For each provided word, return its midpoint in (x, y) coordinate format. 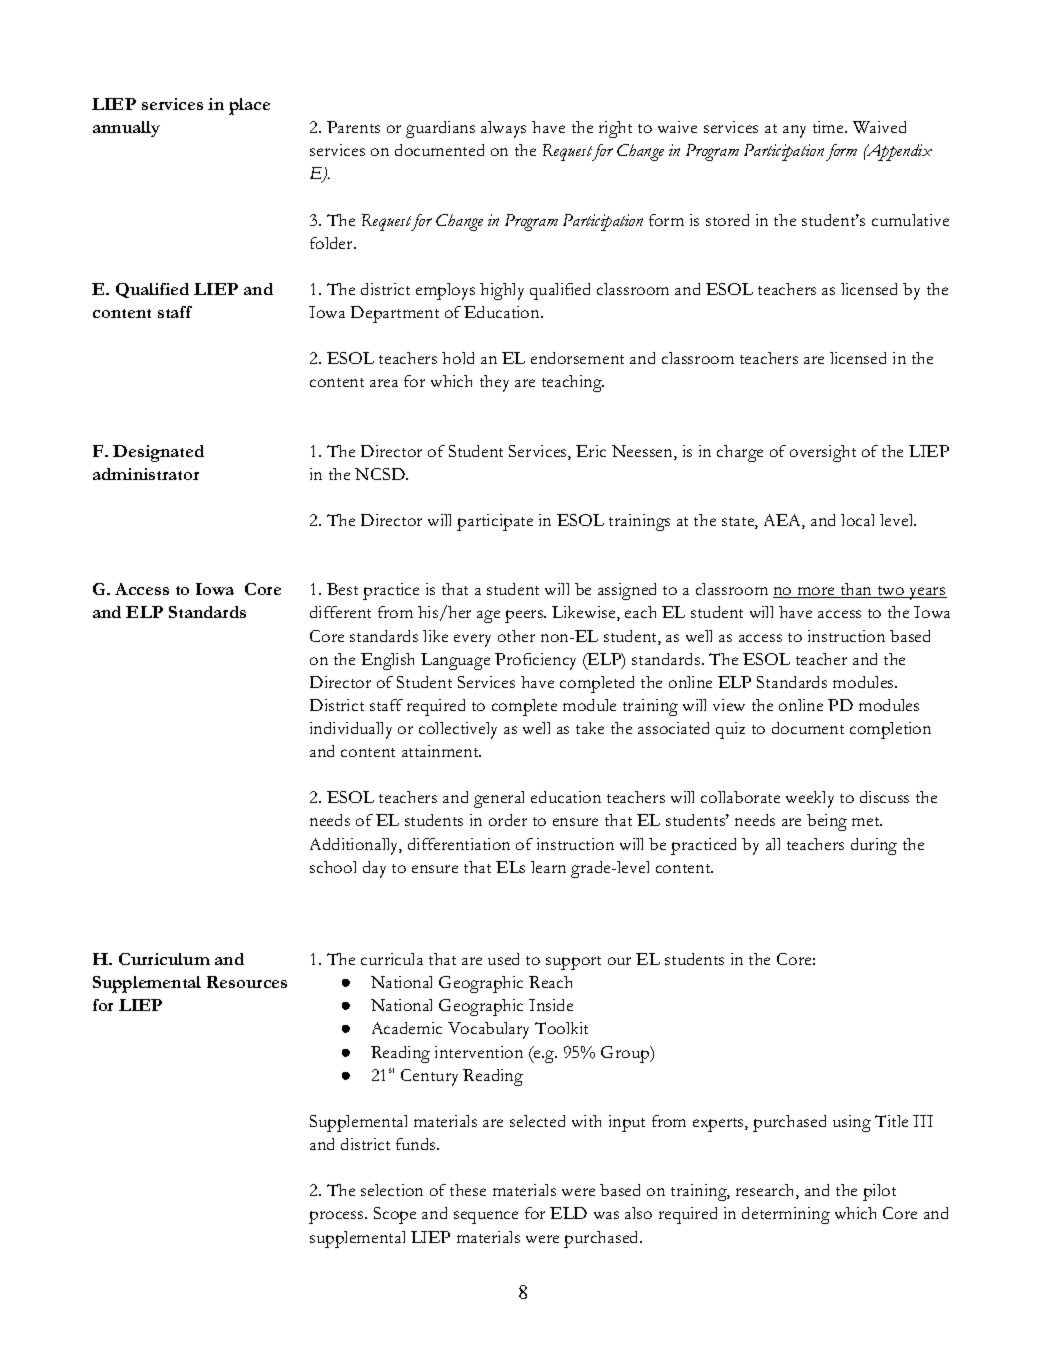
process (337, 1217)
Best (342, 589)
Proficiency (535, 661)
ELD (568, 1213)
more (816, 592)
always (503, 129)
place (249, 106)
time (829, 127)
